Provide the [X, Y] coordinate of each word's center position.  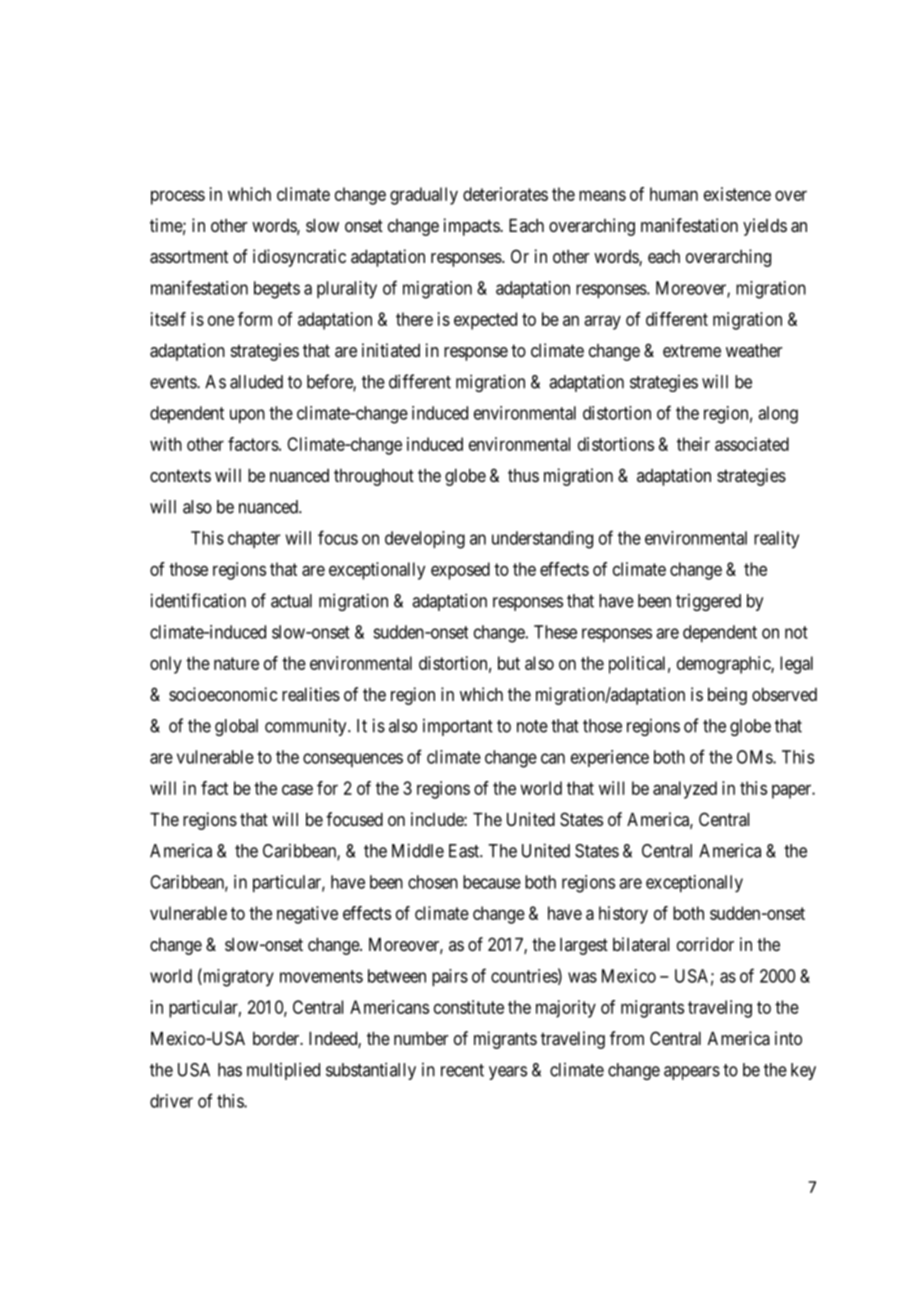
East [465, 851]
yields [765, 227]
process [178, 197]
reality [776, 540]
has [230, 1070]
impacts [472, 227]
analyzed [685, 790]
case [297, 789]
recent [462, 1070]
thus [523, 475]
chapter [254, 539]
